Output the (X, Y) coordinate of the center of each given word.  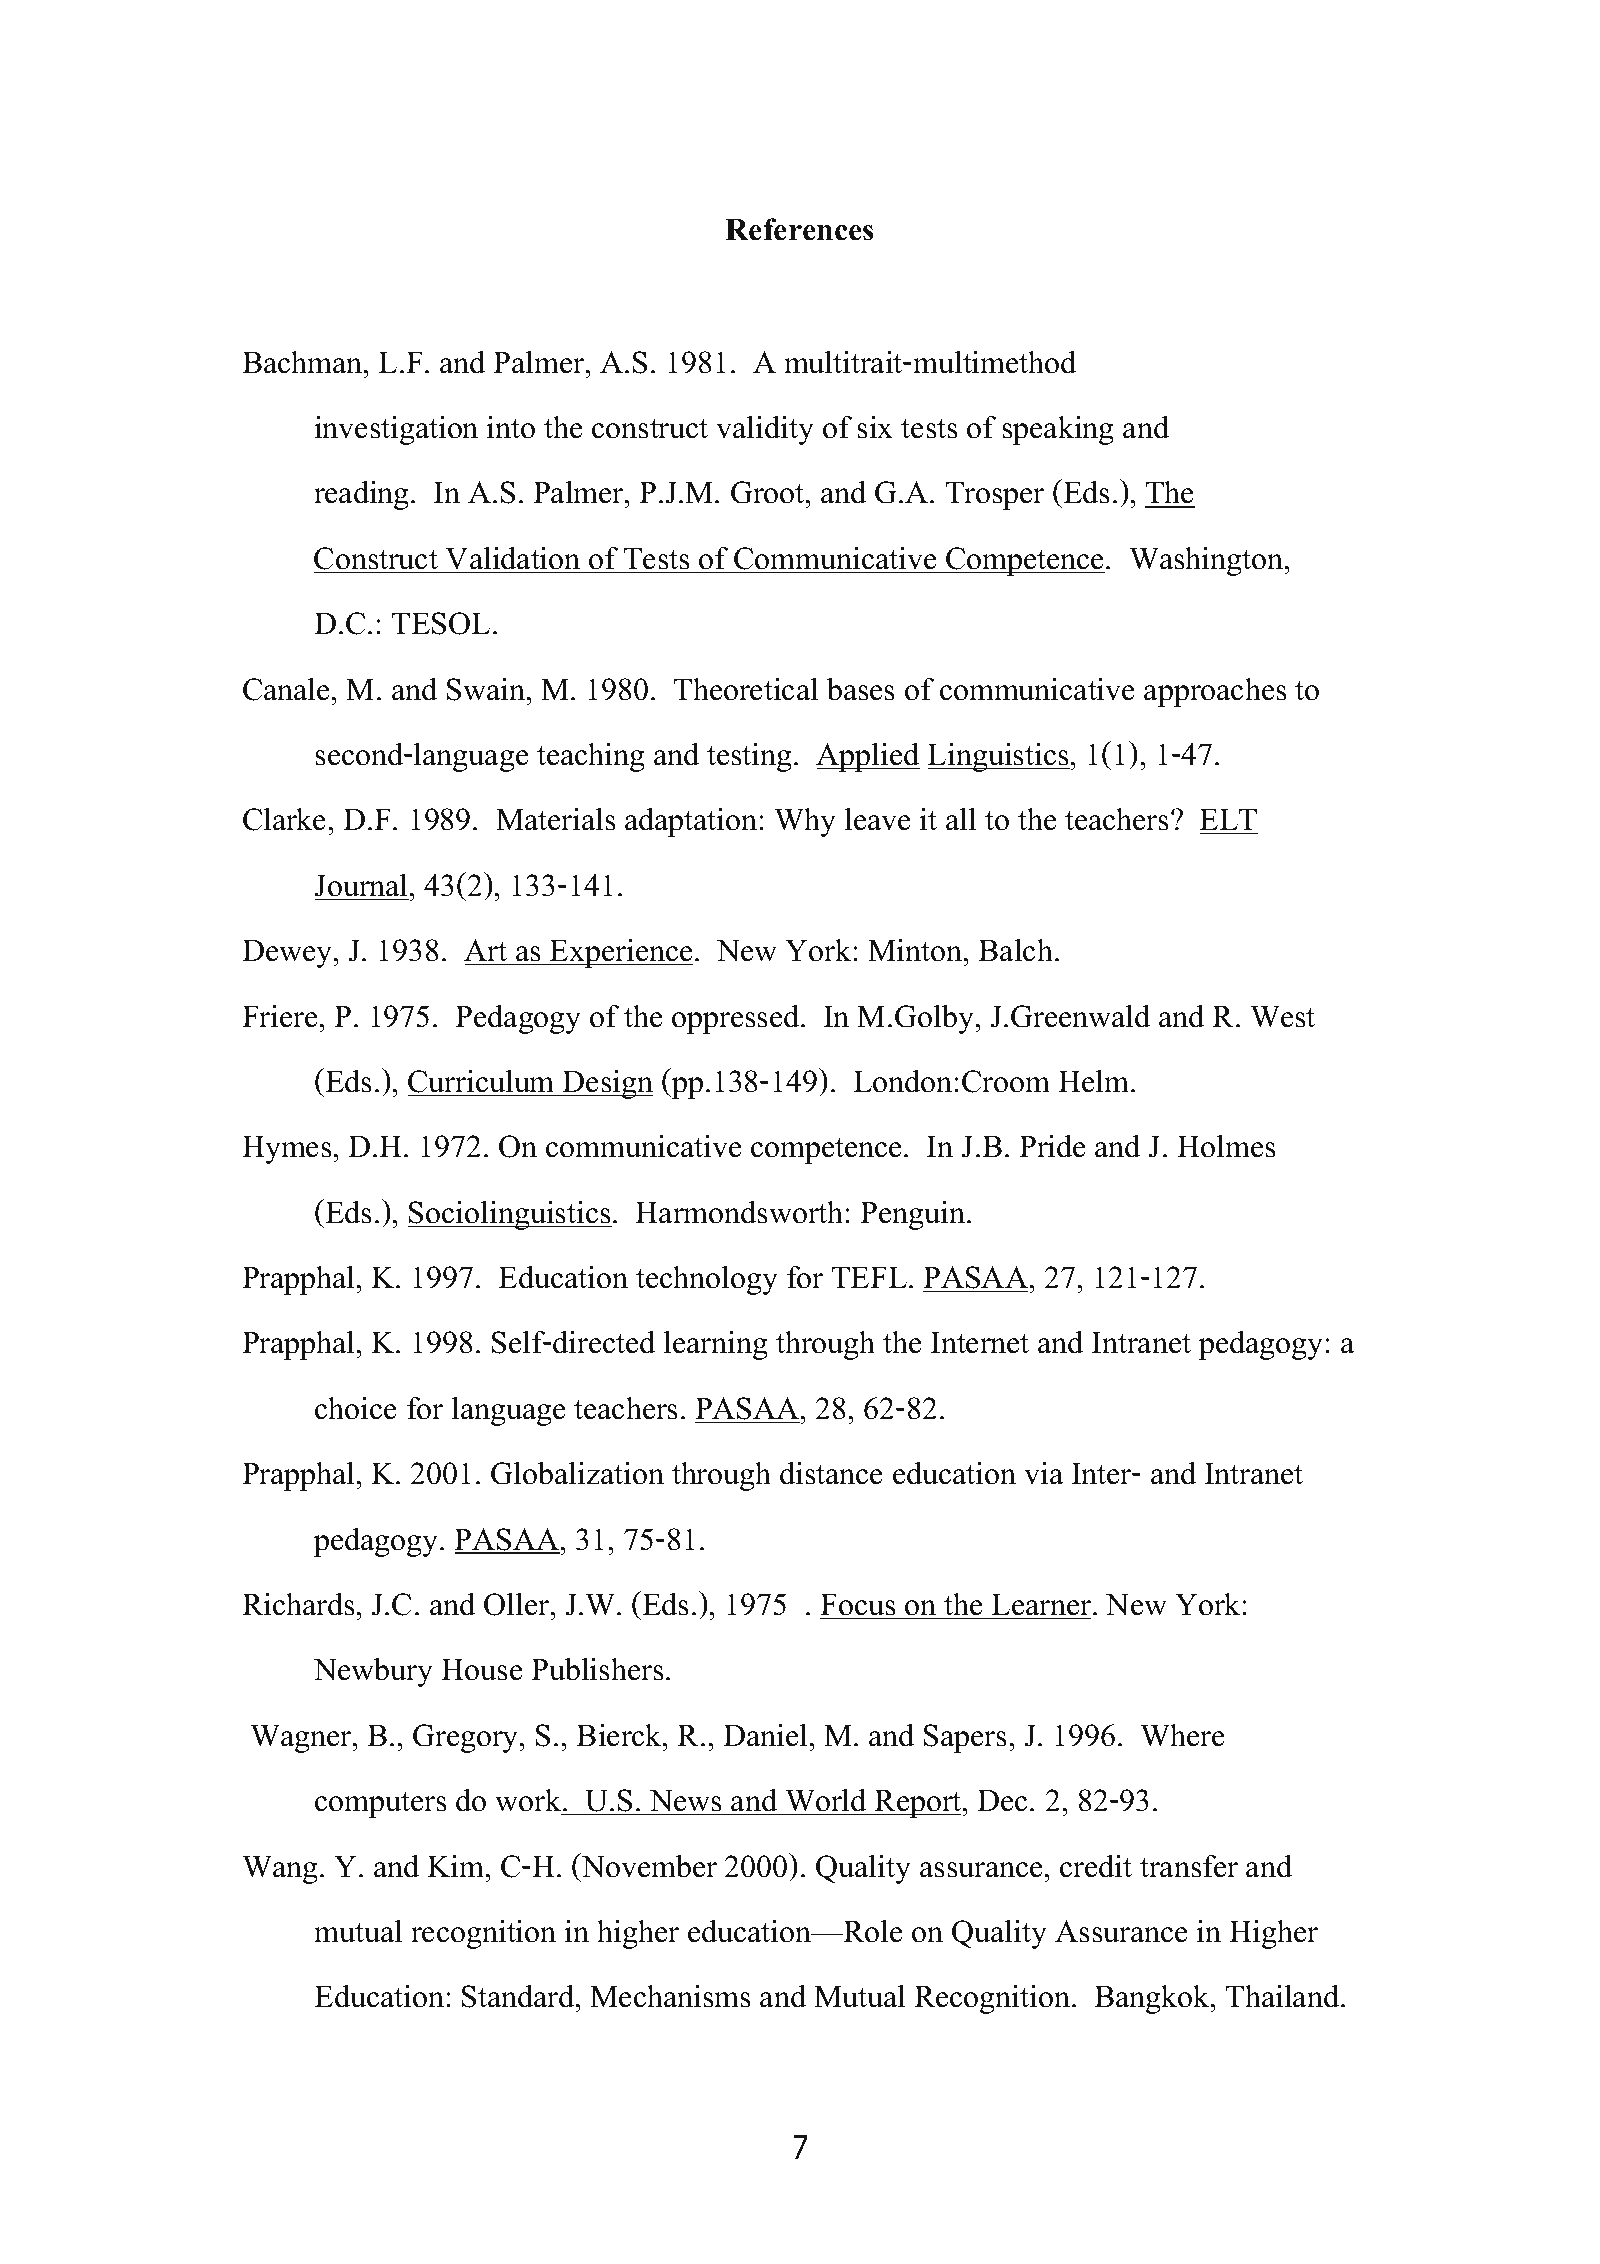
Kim (457, 1866)
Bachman (303, 362)
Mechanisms (670, 1996)
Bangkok (1153, 1999)
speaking (1058, 430)
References (799, 229)
